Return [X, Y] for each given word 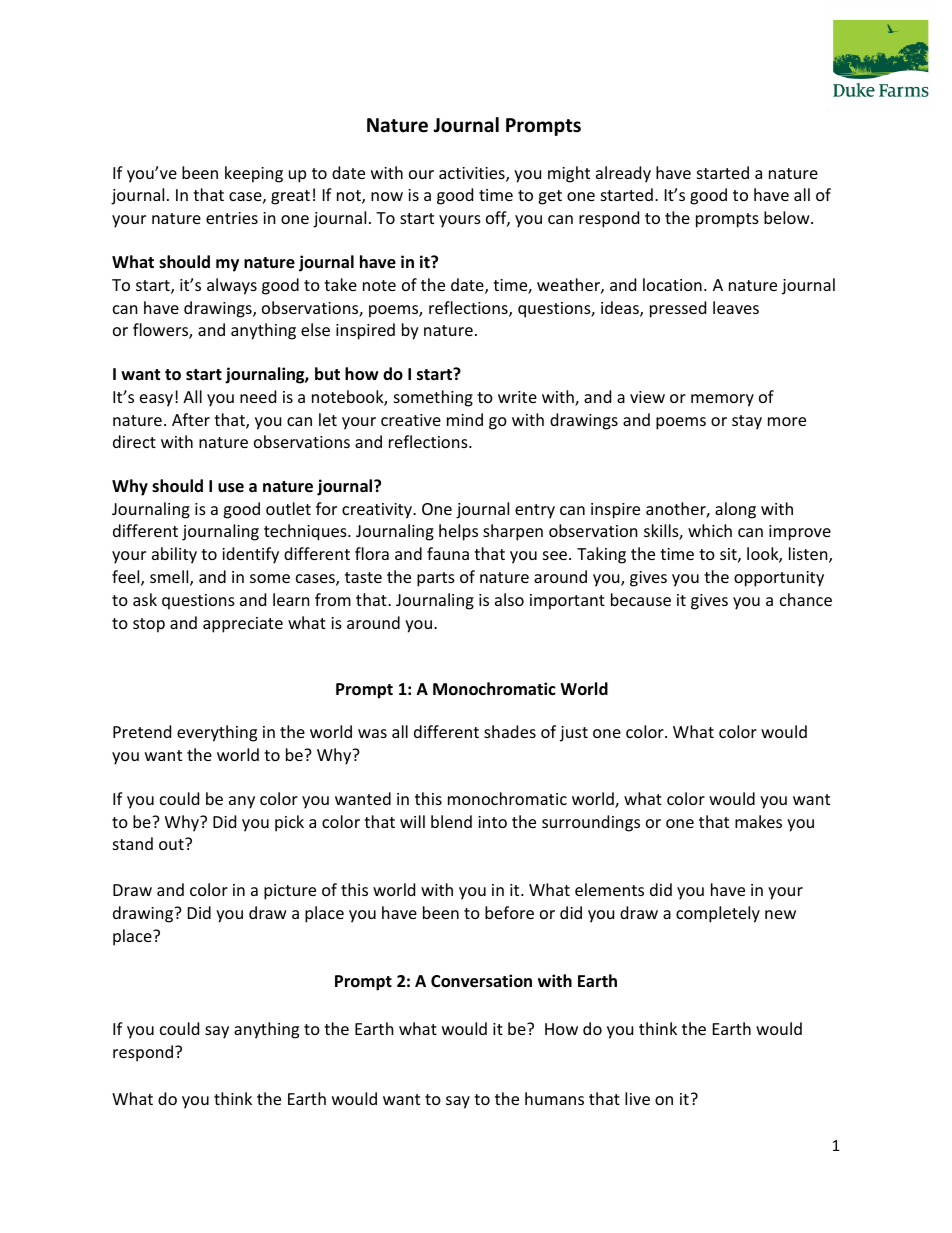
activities [473, 174]
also [509, 599]
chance [806, 599]
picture [290, 892]
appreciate [243, 625]
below [788, 217]
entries [232, 218]
